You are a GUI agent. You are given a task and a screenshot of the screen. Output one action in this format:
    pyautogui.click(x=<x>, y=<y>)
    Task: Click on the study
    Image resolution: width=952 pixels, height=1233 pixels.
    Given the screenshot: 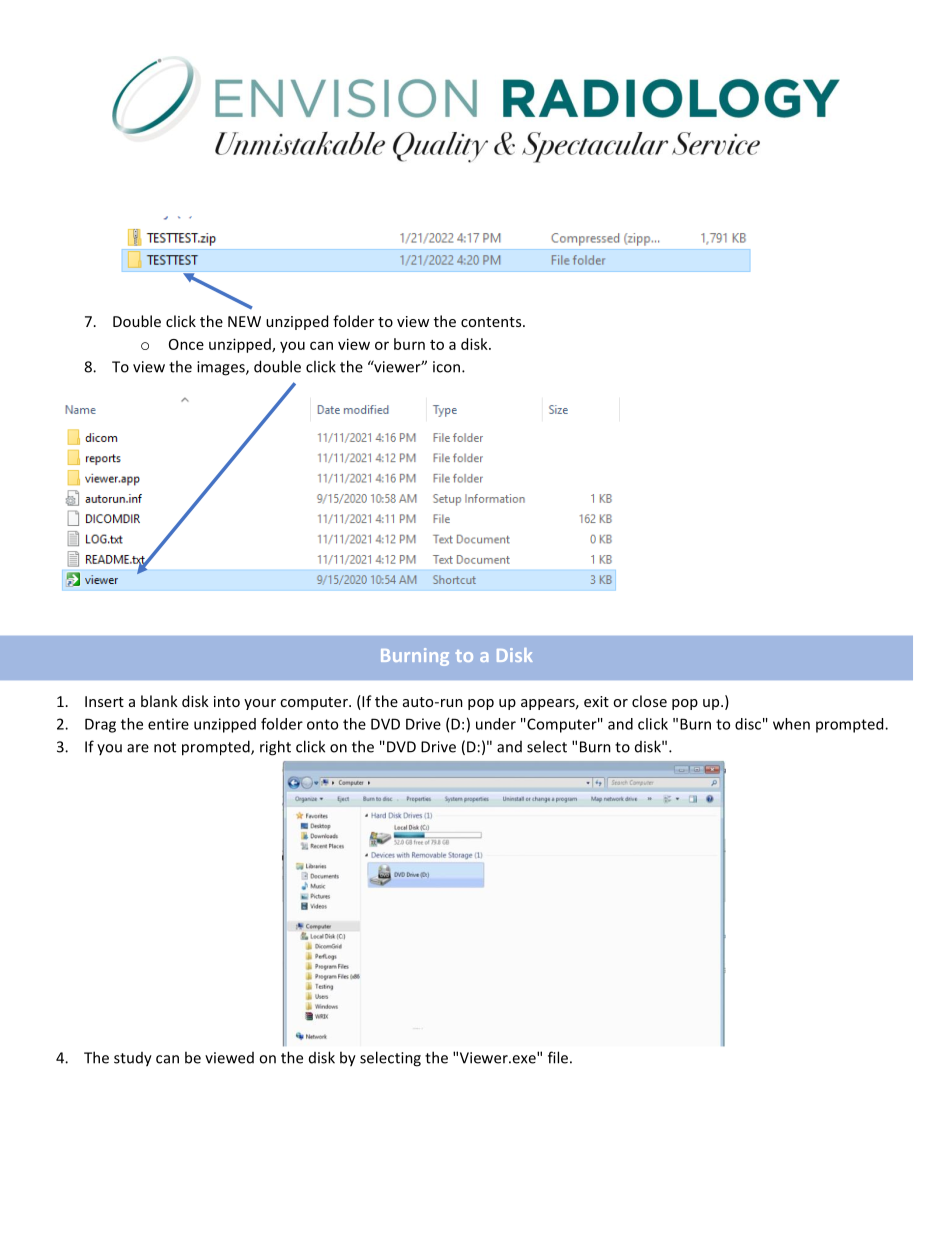 What is the action you would take?
    pyautogui.click(x=133, y=1059)
